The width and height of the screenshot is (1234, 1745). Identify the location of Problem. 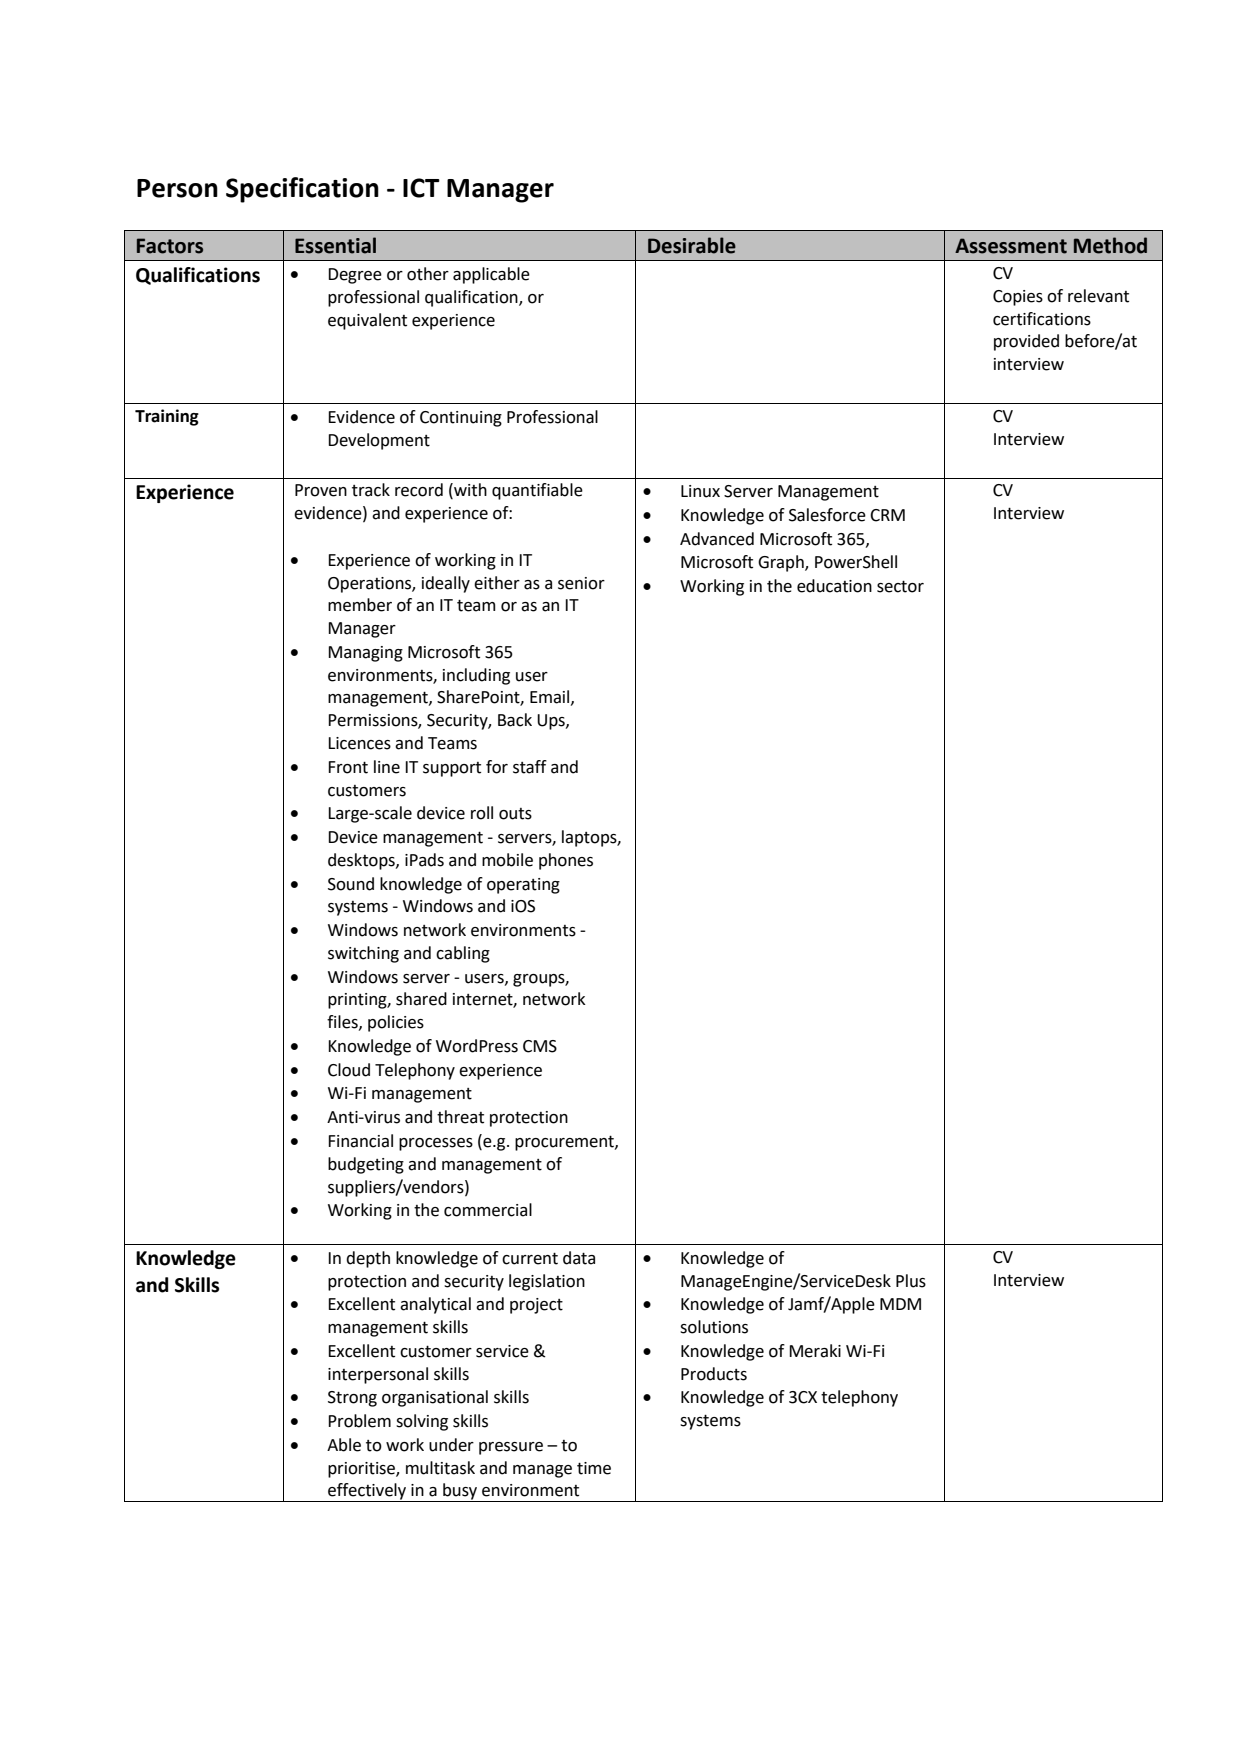
(359, 1421).
